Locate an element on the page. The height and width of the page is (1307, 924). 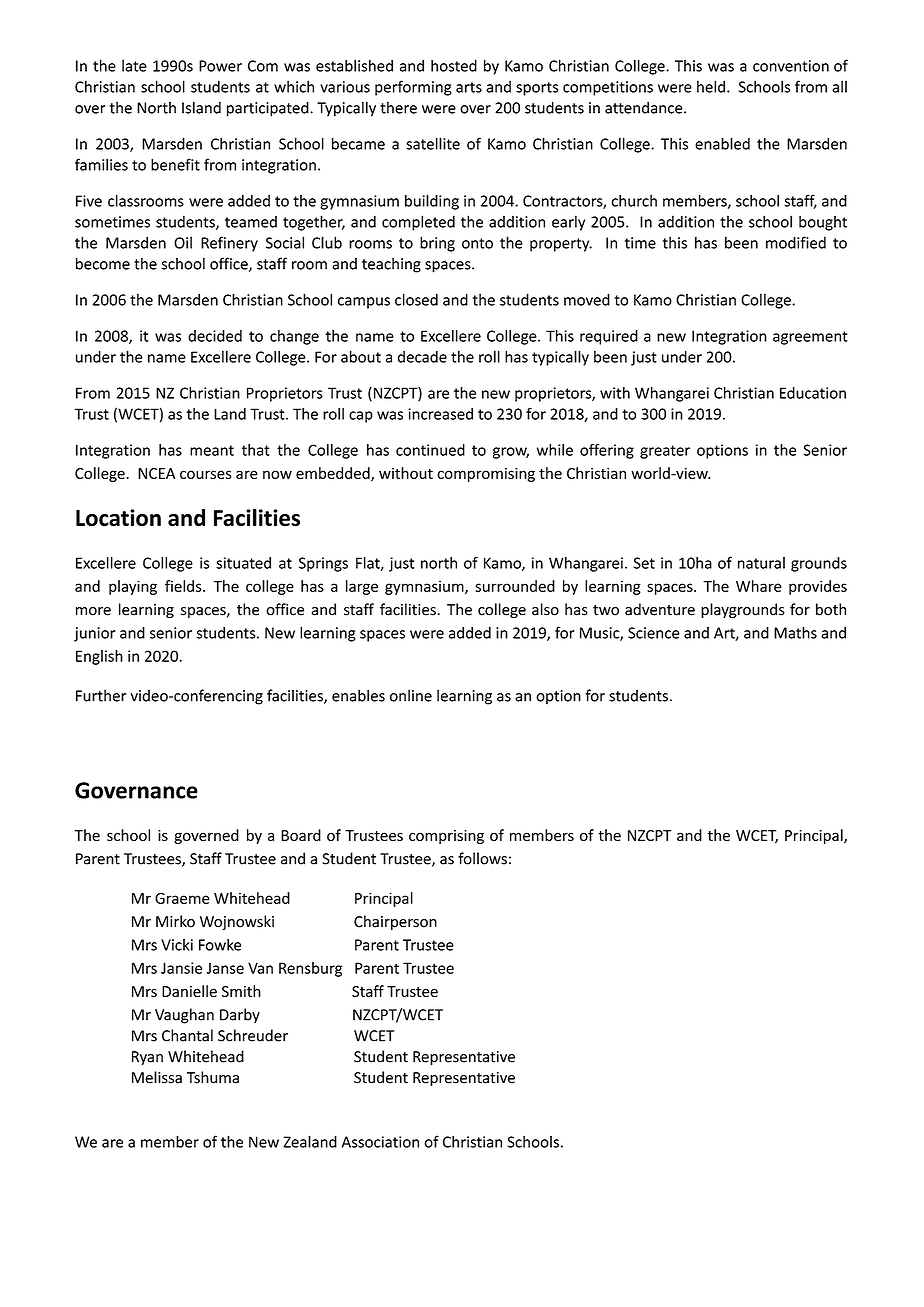
fields is located at coordinates (184, 586).
